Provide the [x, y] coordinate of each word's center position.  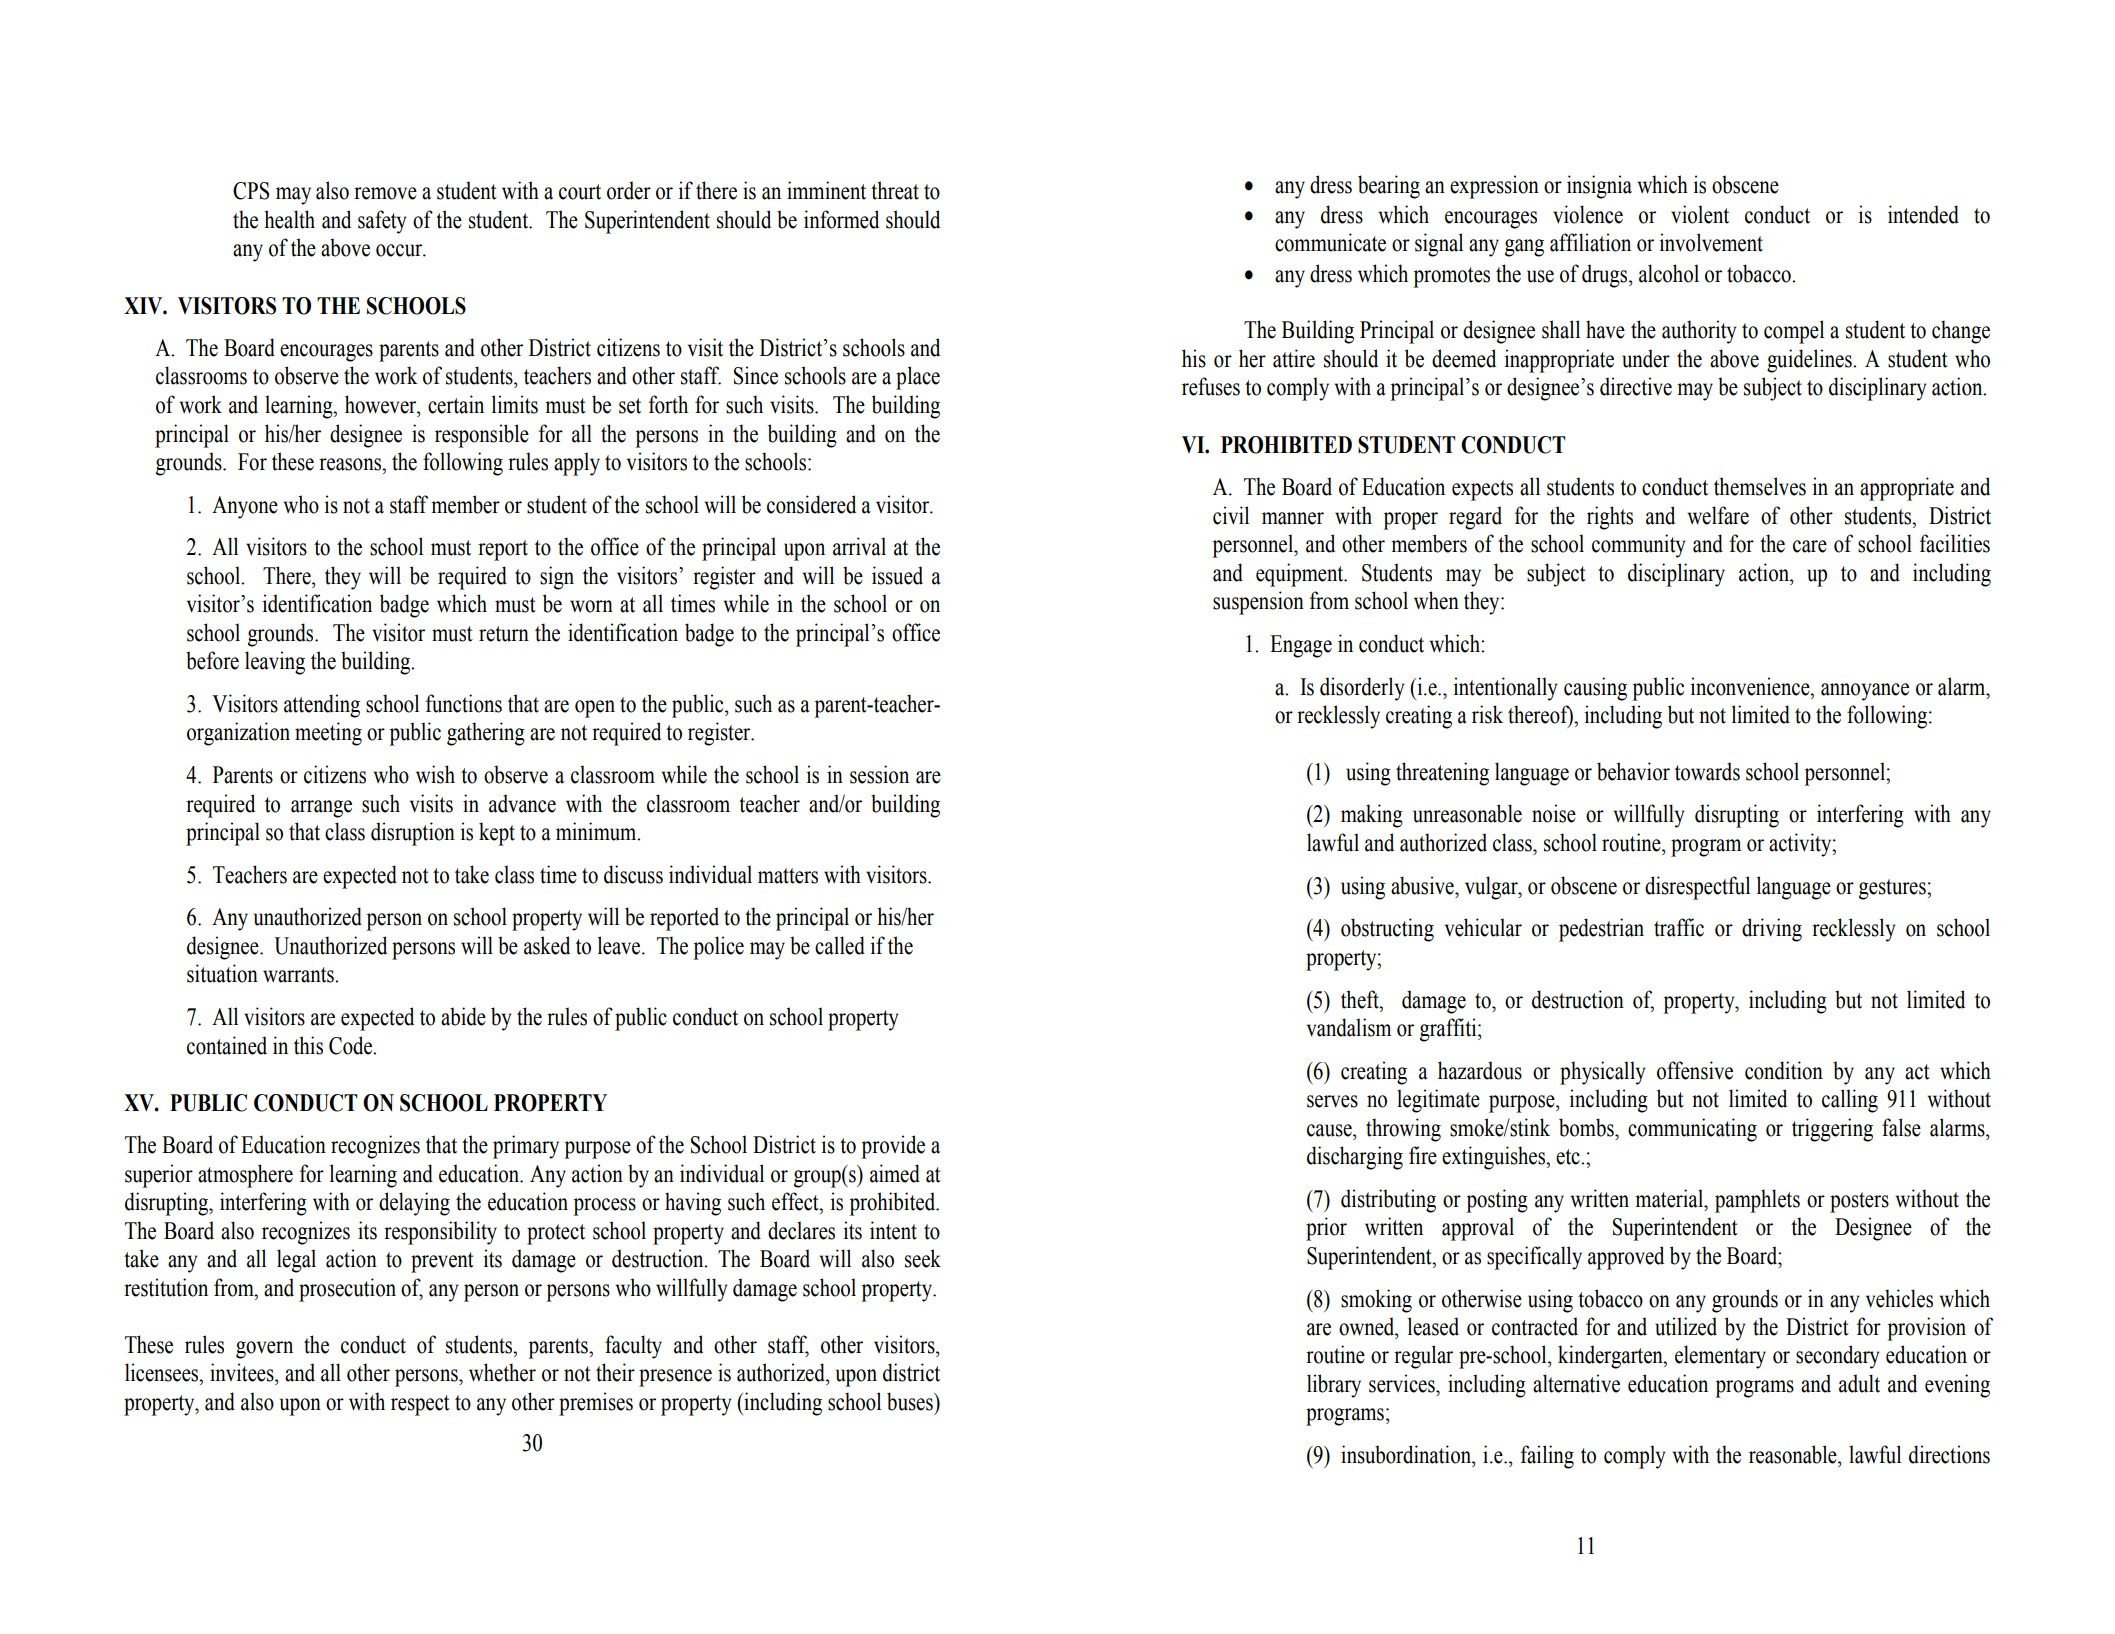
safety [382, 222]
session [879, 774]
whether [502, 1372]
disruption [413, 834]
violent [1700, 214]
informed [841, 219]
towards [1707, 771]
